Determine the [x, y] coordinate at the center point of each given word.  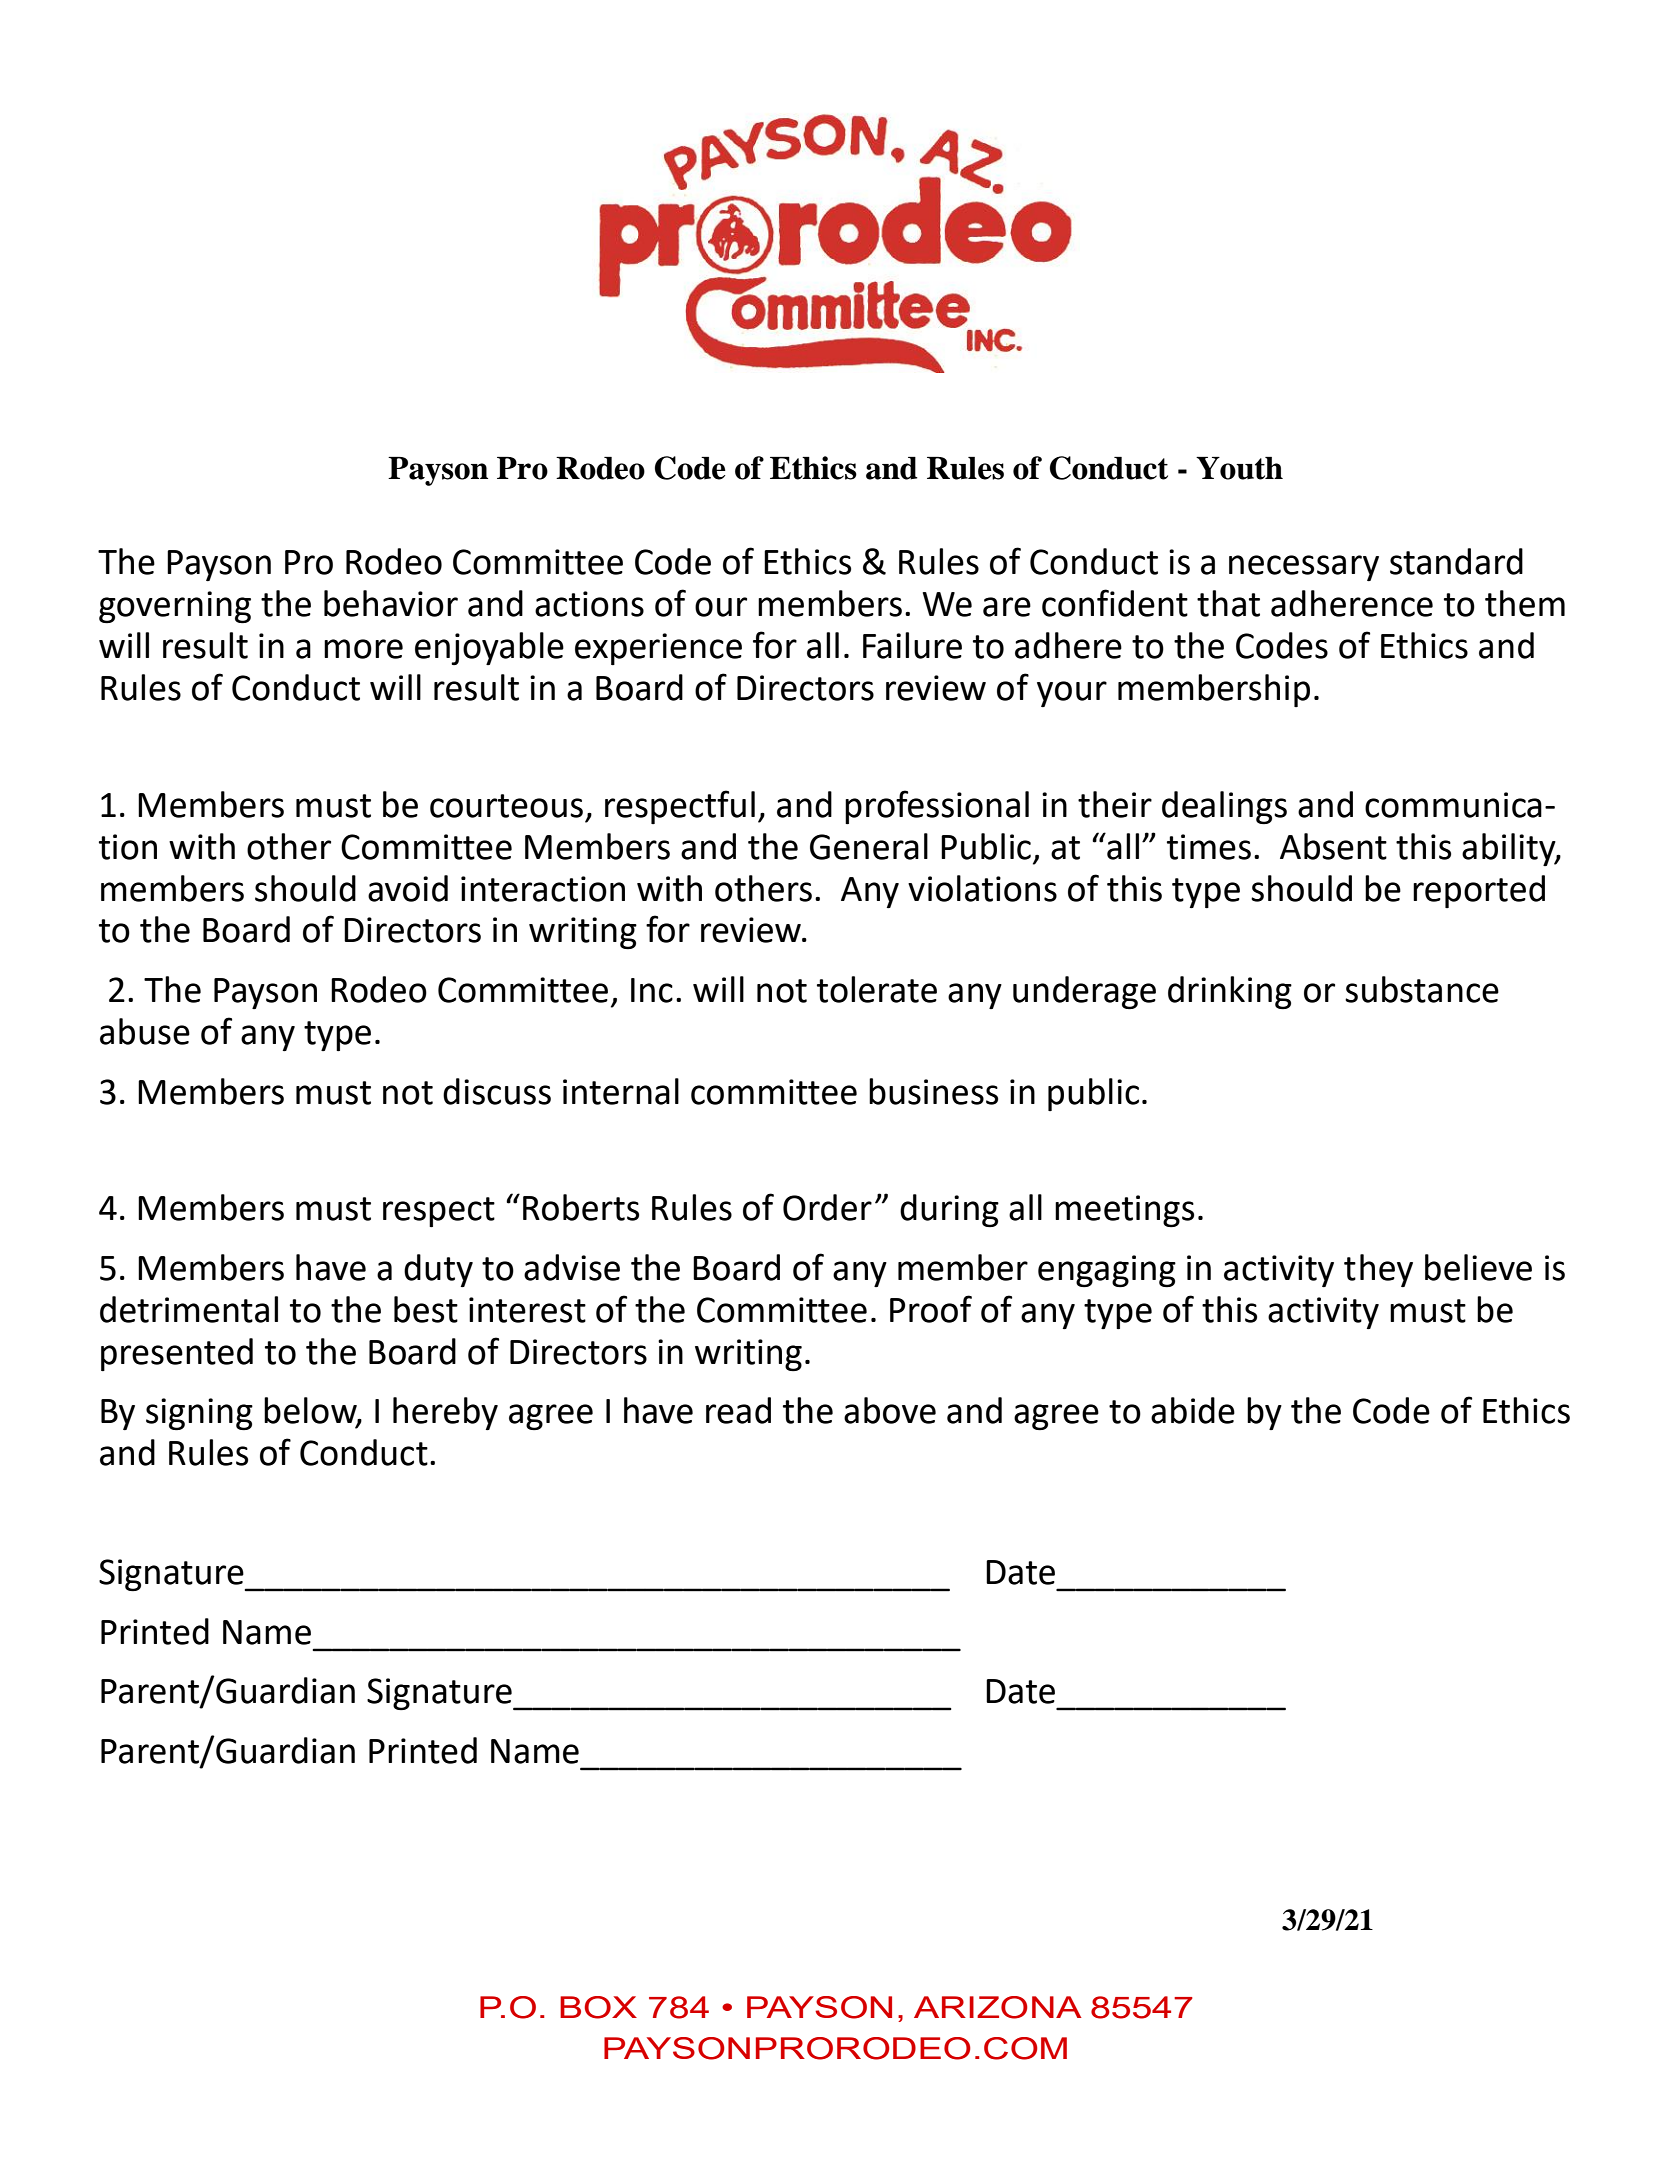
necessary [1304, 568]
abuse [145, 1031]
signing [199, 1414]
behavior [391, 603]
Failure [912, 645]
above [890, 1410]
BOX [598, 2007]
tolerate [877, 989]
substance [1422, 989]
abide [1193, 1410]
